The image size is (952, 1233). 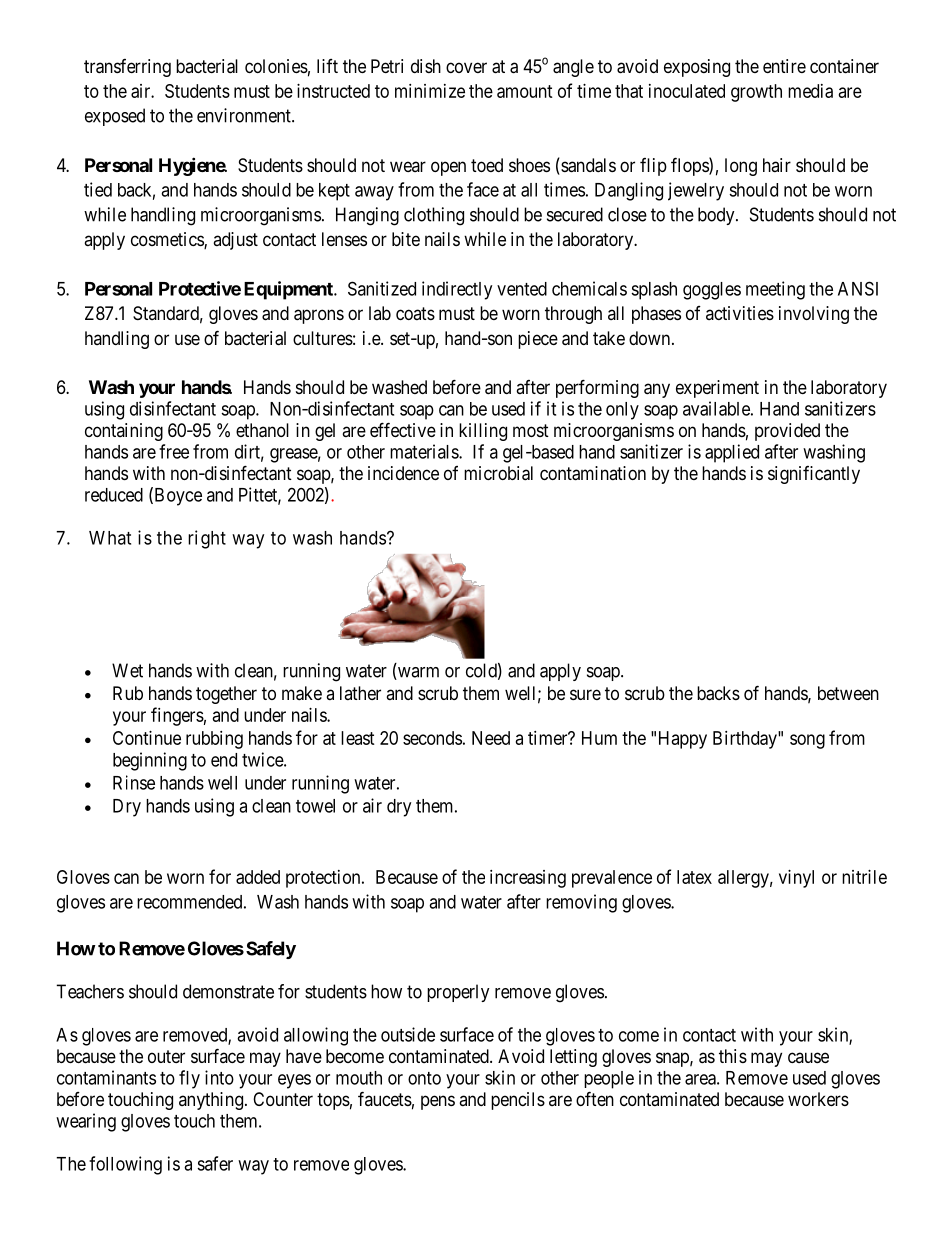 What do you see at coordinates (746, 740) in the screenshot?
I see `Birthday` at bounding box center [746, 740].
